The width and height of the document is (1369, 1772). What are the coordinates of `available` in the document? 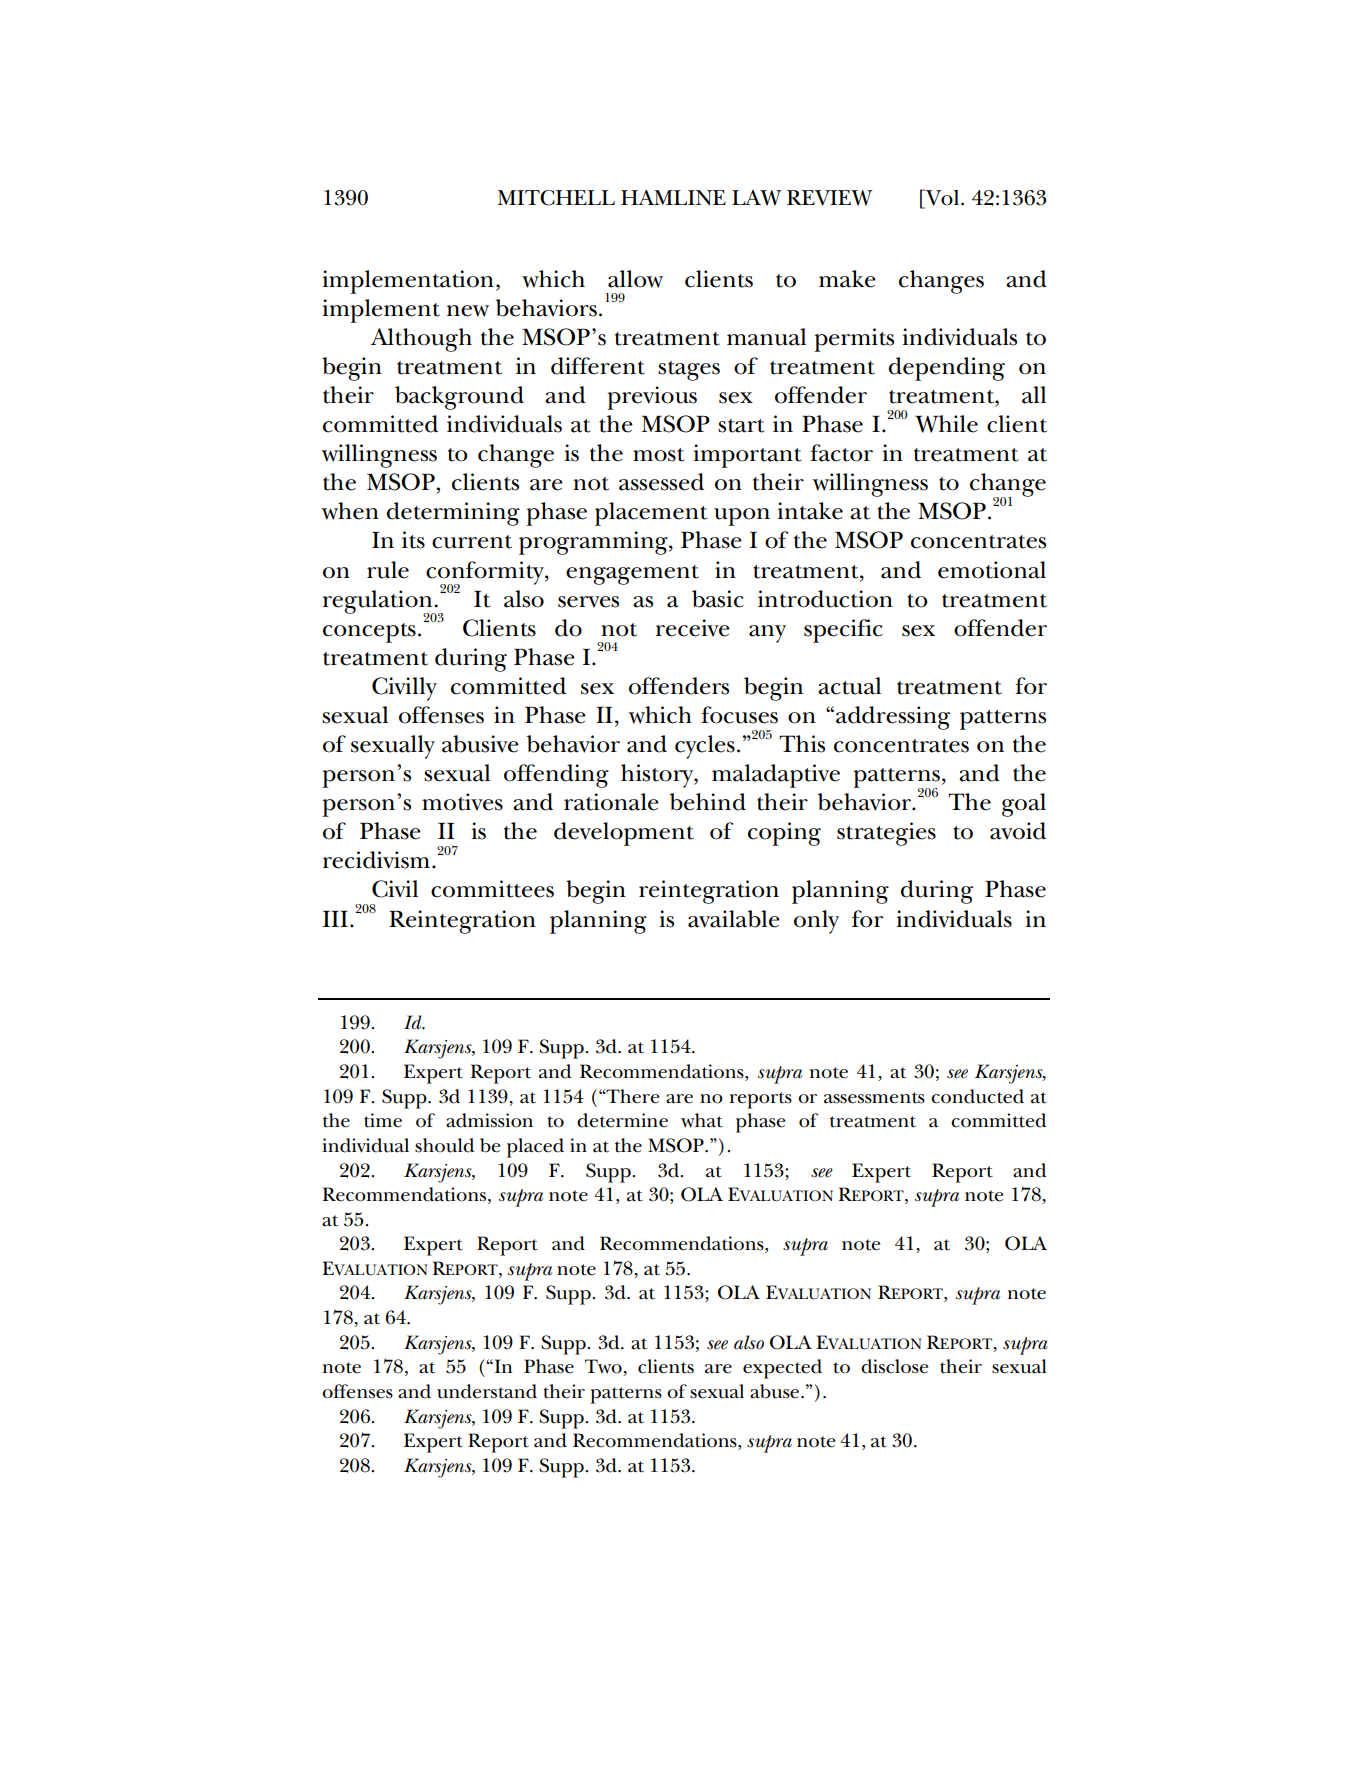 It's located at (734, 919).
